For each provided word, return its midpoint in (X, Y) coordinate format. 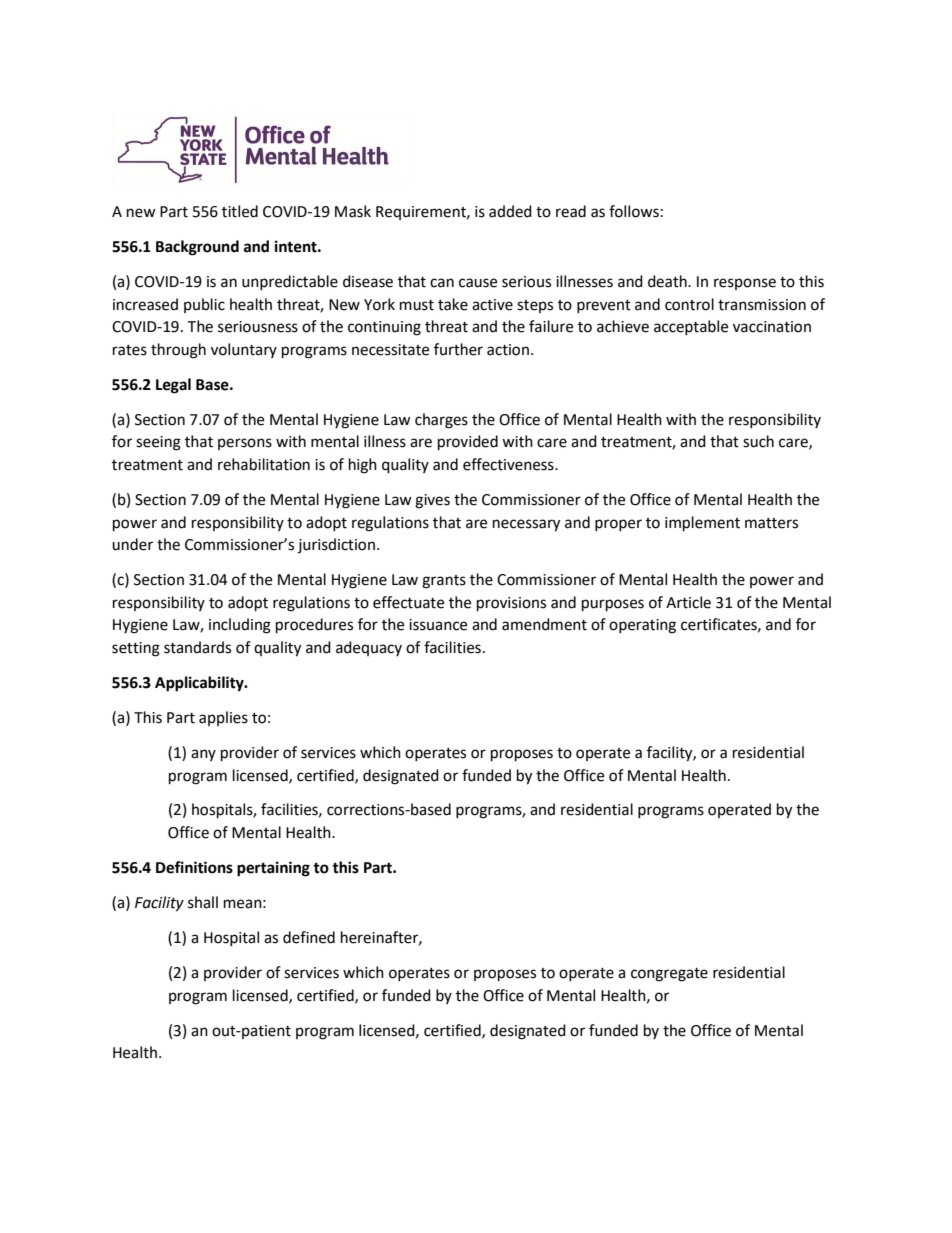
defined (309, 937)
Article (688, 602)
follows (634, 211)
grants (444, 582)
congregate (669, 975)
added (510, 211)
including (240, 626)
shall (203, 902)
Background (197, 248)
